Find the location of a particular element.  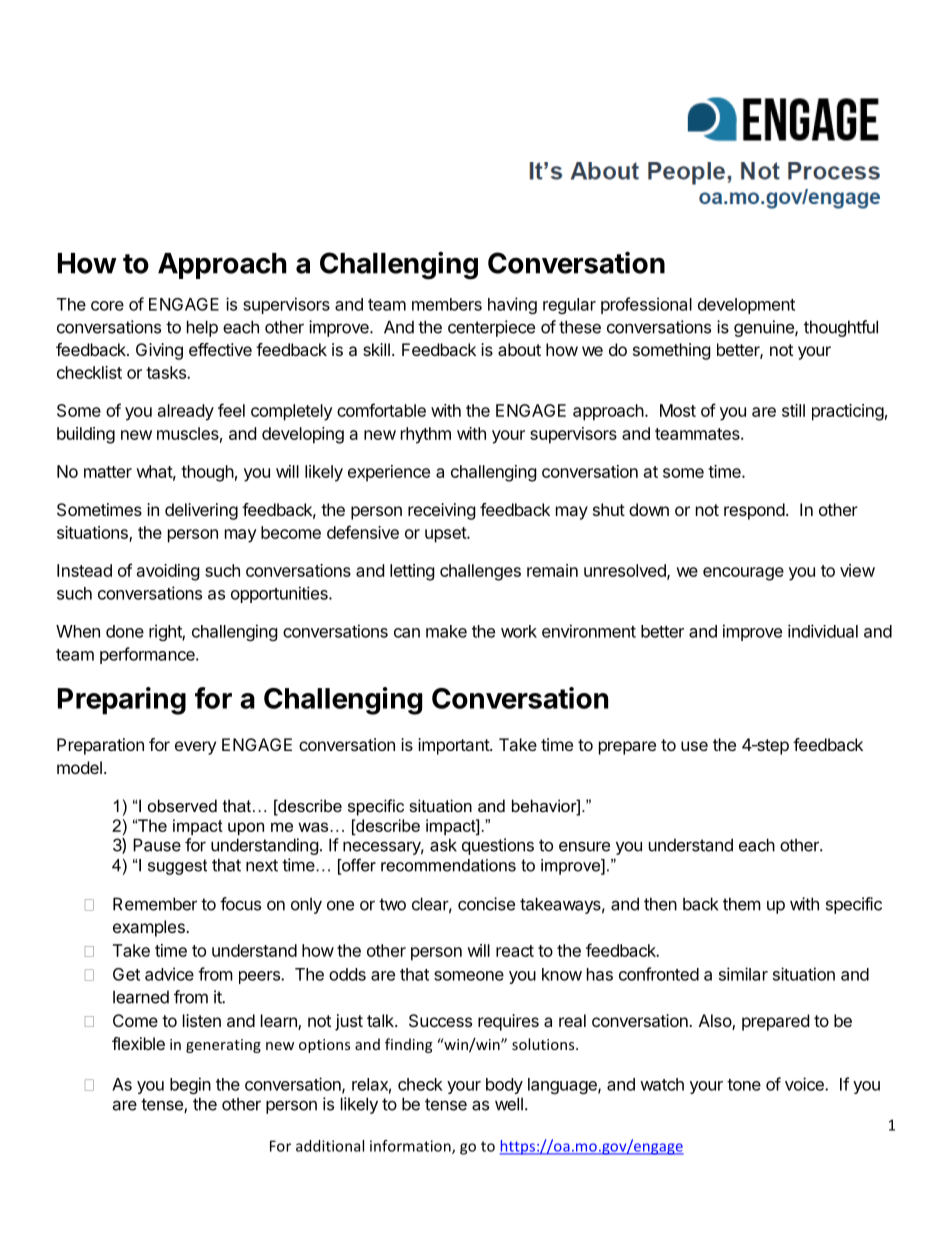

begin is located at coordinates (190, 1085).
